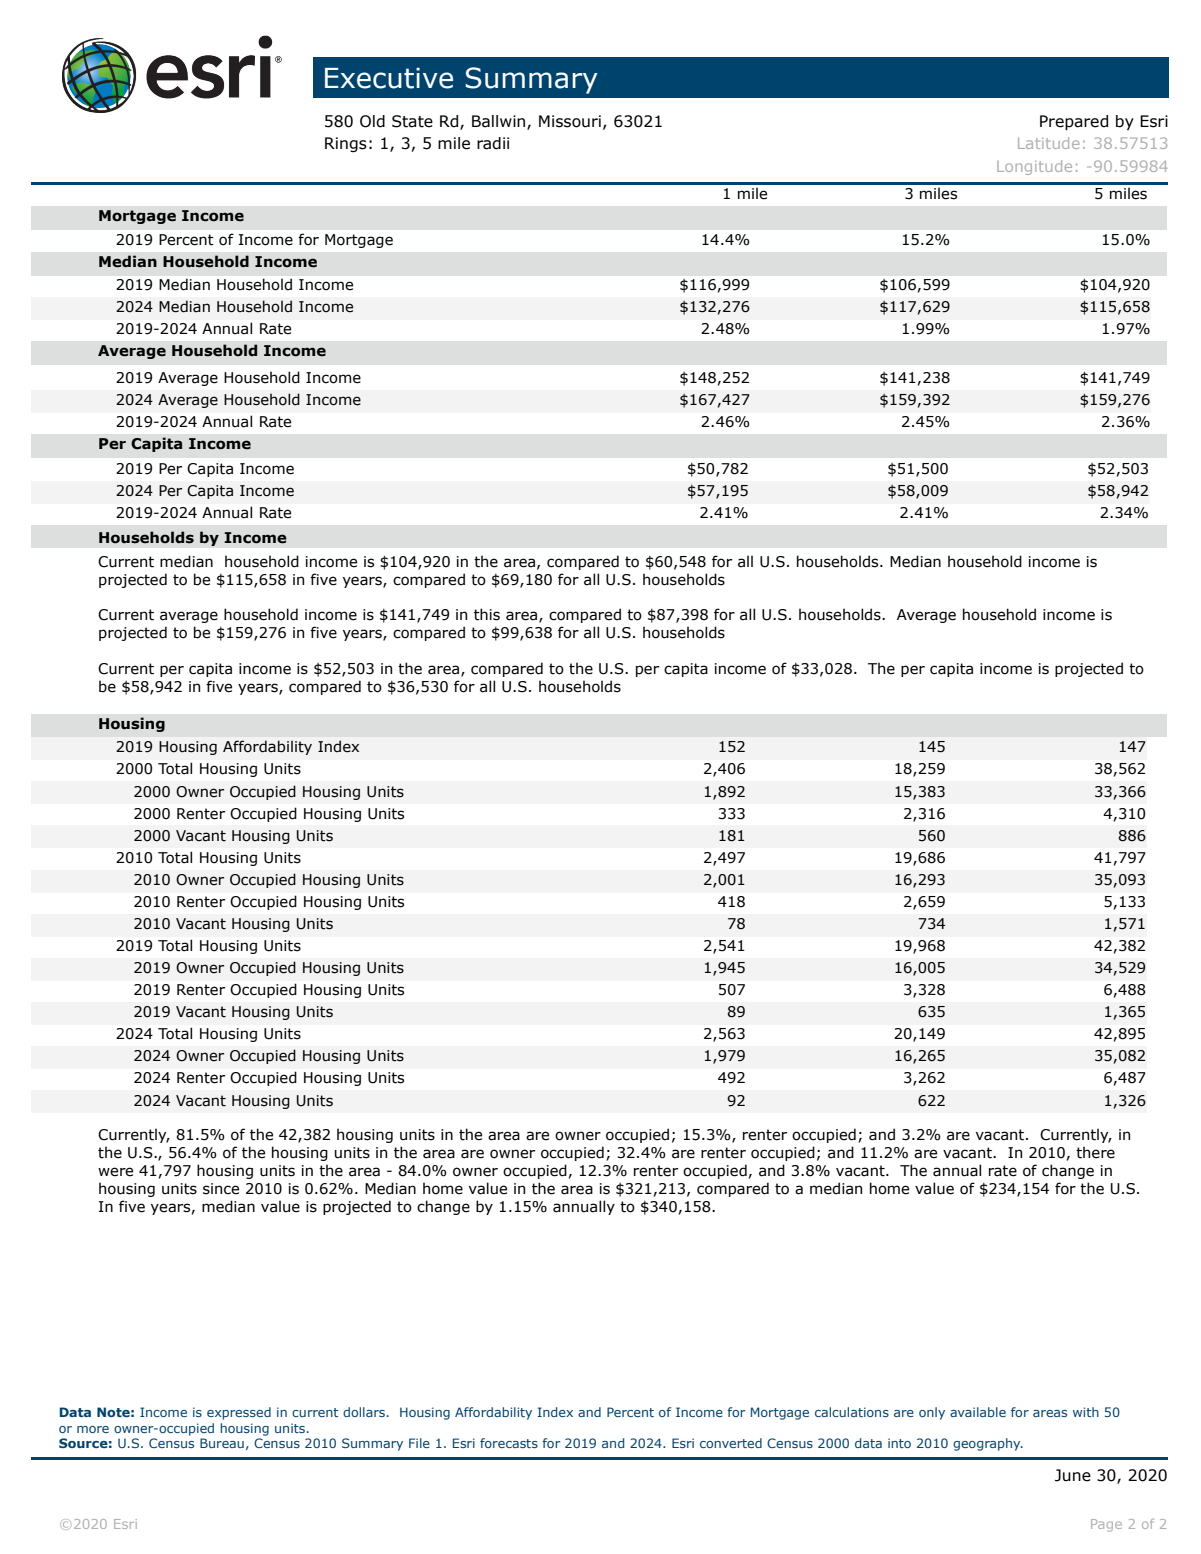 The image size is (1201, 1554). What do you see at coordinates (487, 614) in the image?
I see `this` at bounding box center [487, 614].
